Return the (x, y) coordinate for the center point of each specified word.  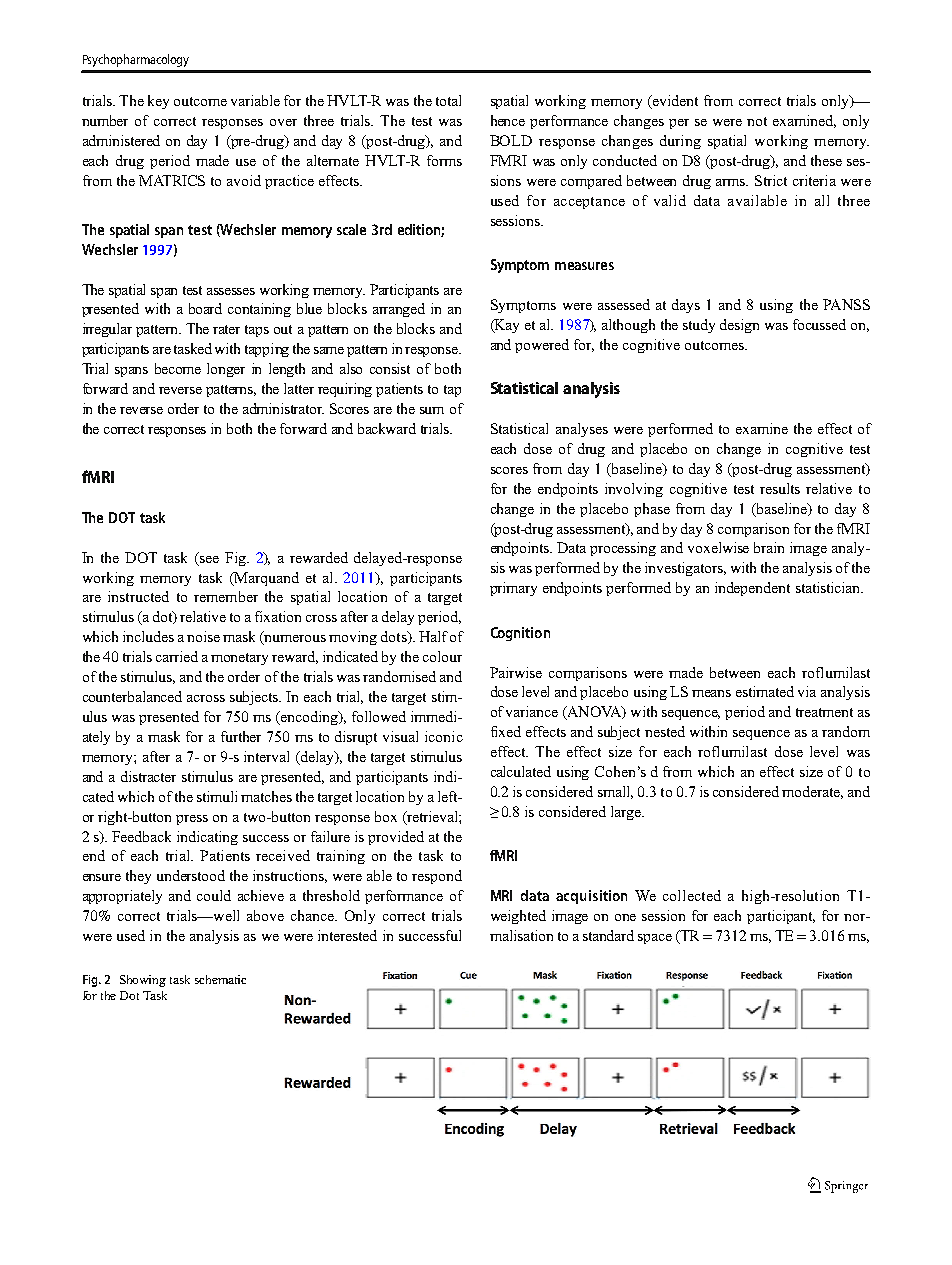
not (757, 121)
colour (442, 656)
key (158, 102)
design (739, 326)
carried (177, 656)
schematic (220, 979)
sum (432, 410)
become (178, 368)
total (448, 100)
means (711, 693)
